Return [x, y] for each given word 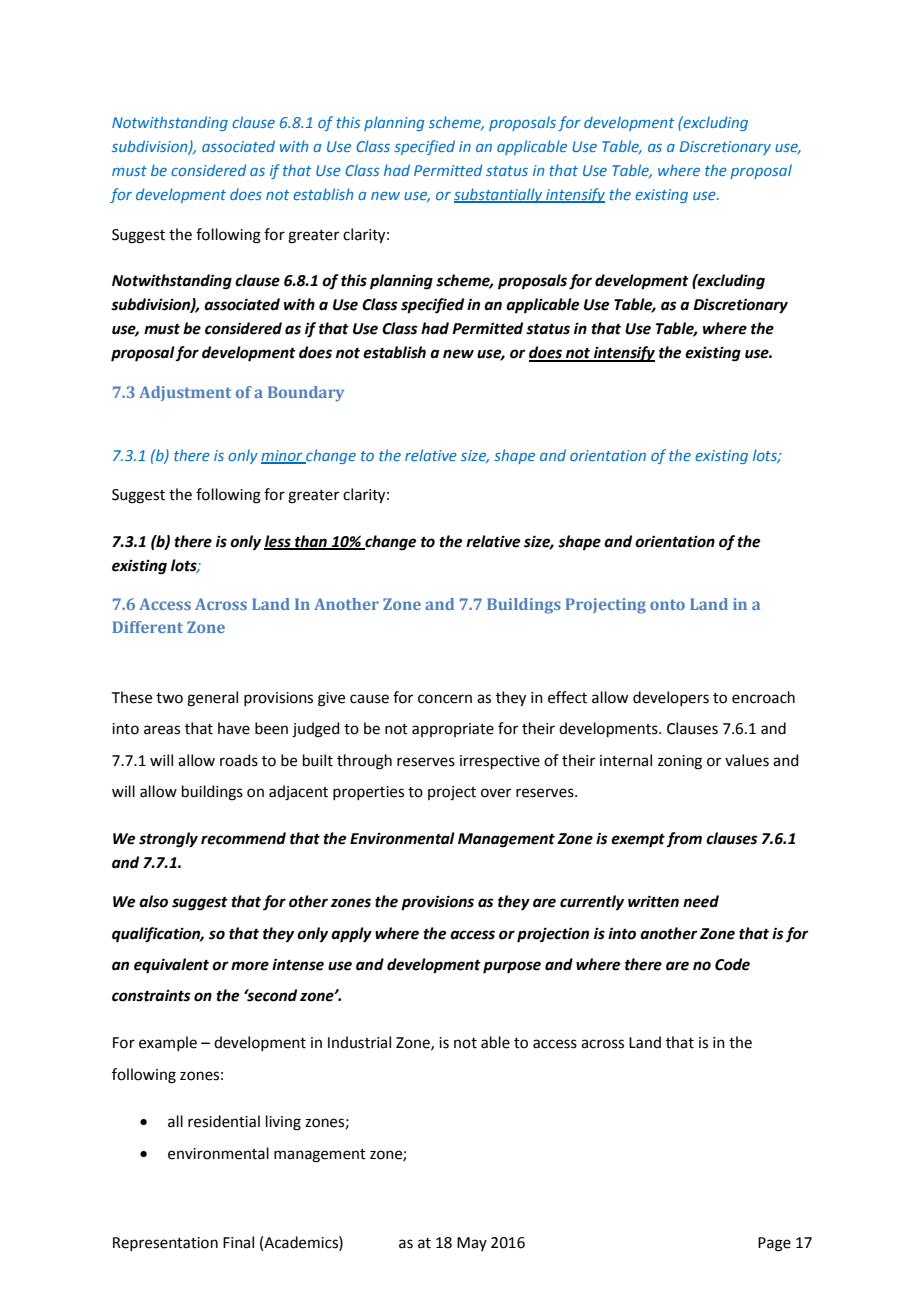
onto [667, 604]
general [212, 699]
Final [238, 1242]
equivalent [171, 966]
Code [732, 964]
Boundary [306, 394]
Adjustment [185, 393]
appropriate [453, 730]
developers [671, 698]
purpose [512, 967]
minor [283, 456]
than [311, 542]
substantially [499, 195]
